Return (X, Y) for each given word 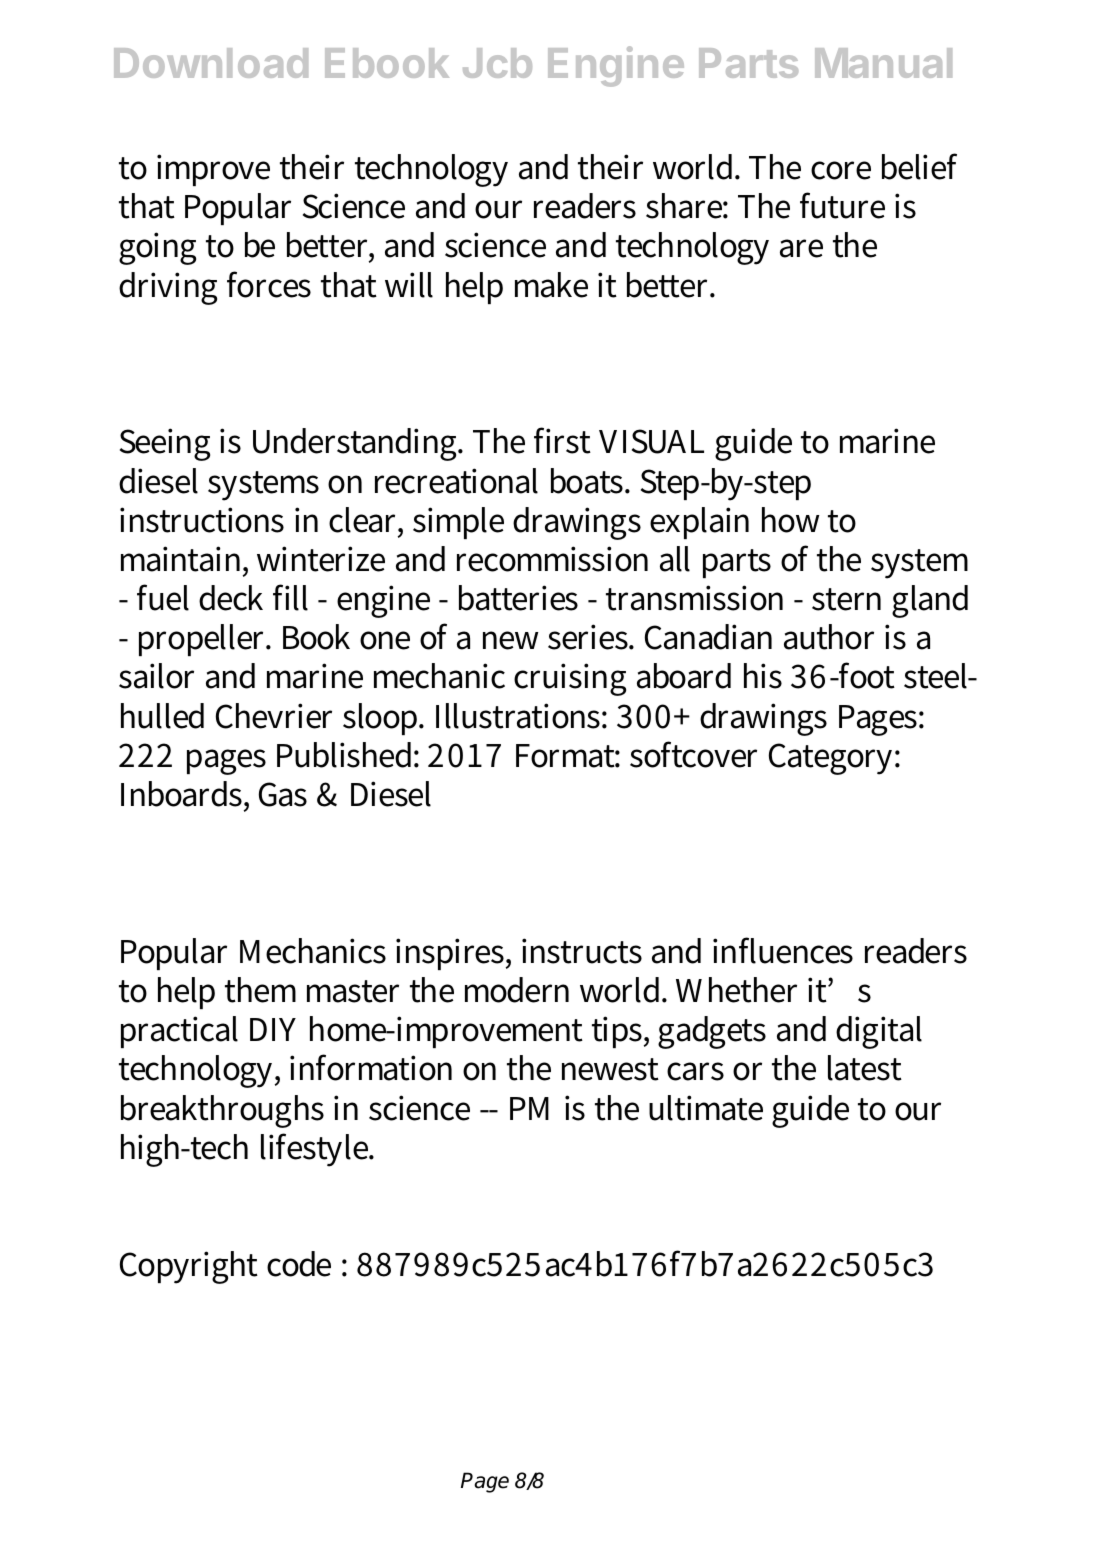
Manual (883, 63)
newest (610, 1069)
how (790, 520)
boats (589, 481)
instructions (202, 520)
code (299, 1264)
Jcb (497, 63)
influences (783, 950)
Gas (283, 794)
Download (211, 63)
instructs (582, 951)
